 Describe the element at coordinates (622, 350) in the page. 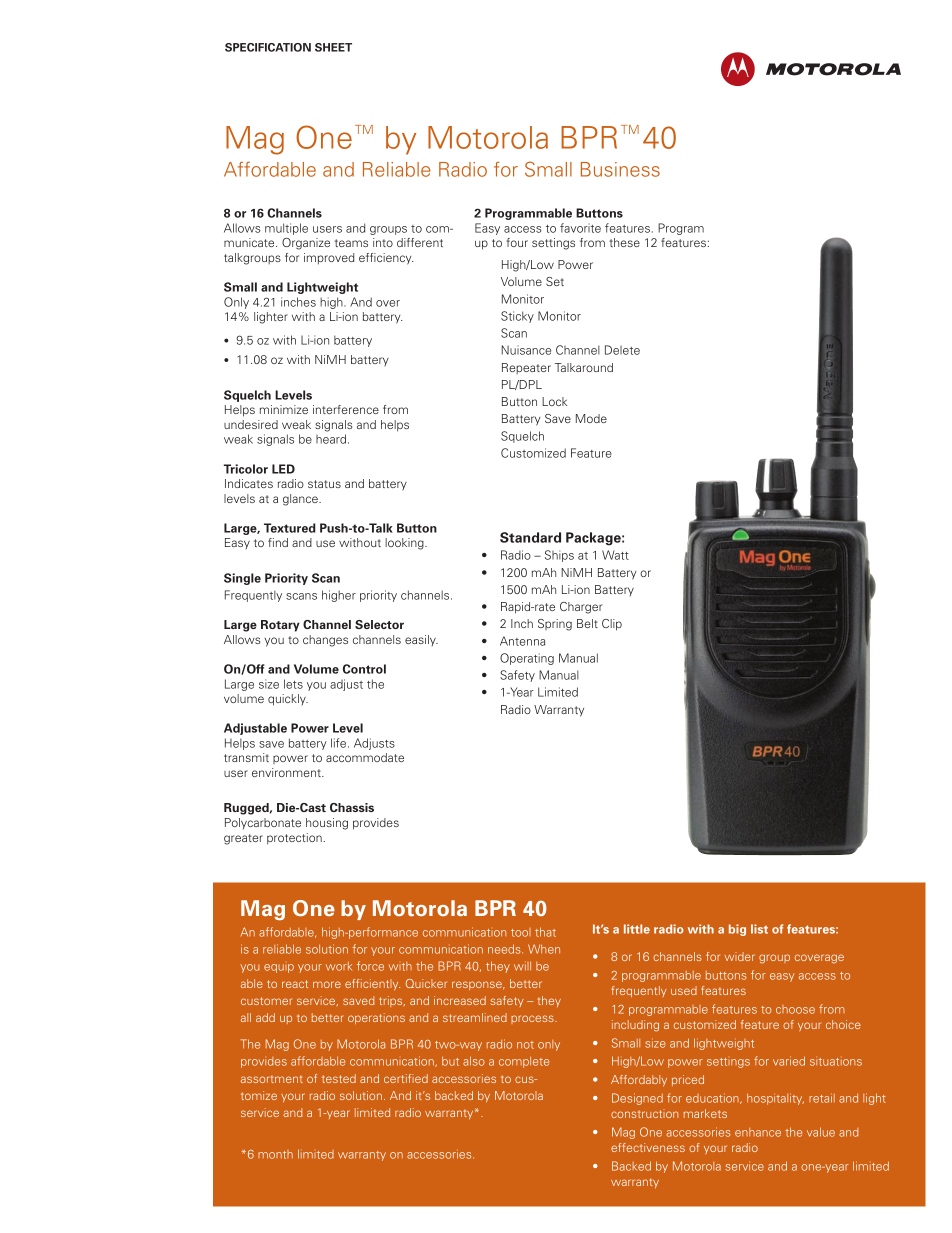

I see `Delete` at that location.
